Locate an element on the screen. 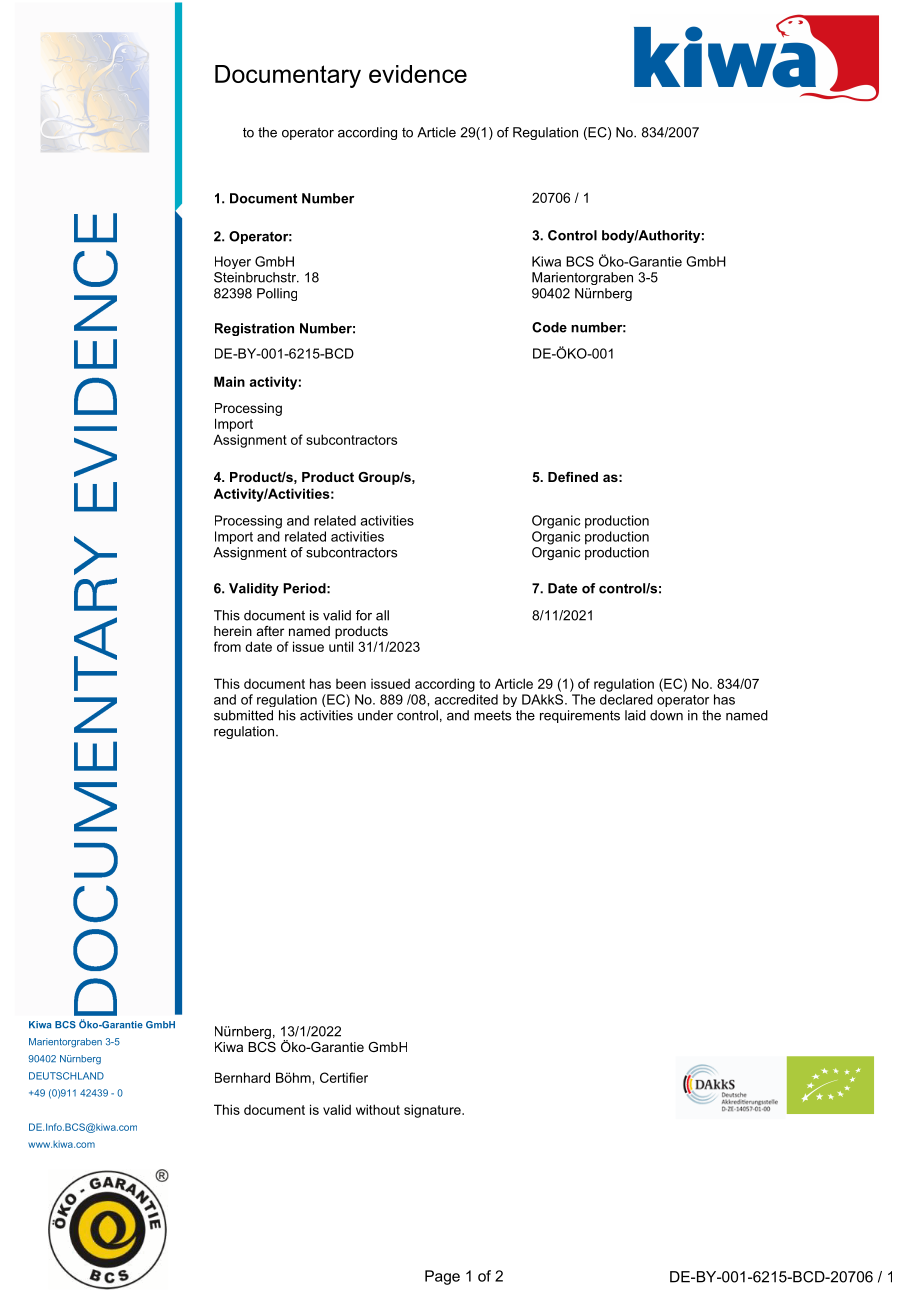  Code is located at coordinates (549, 327).
